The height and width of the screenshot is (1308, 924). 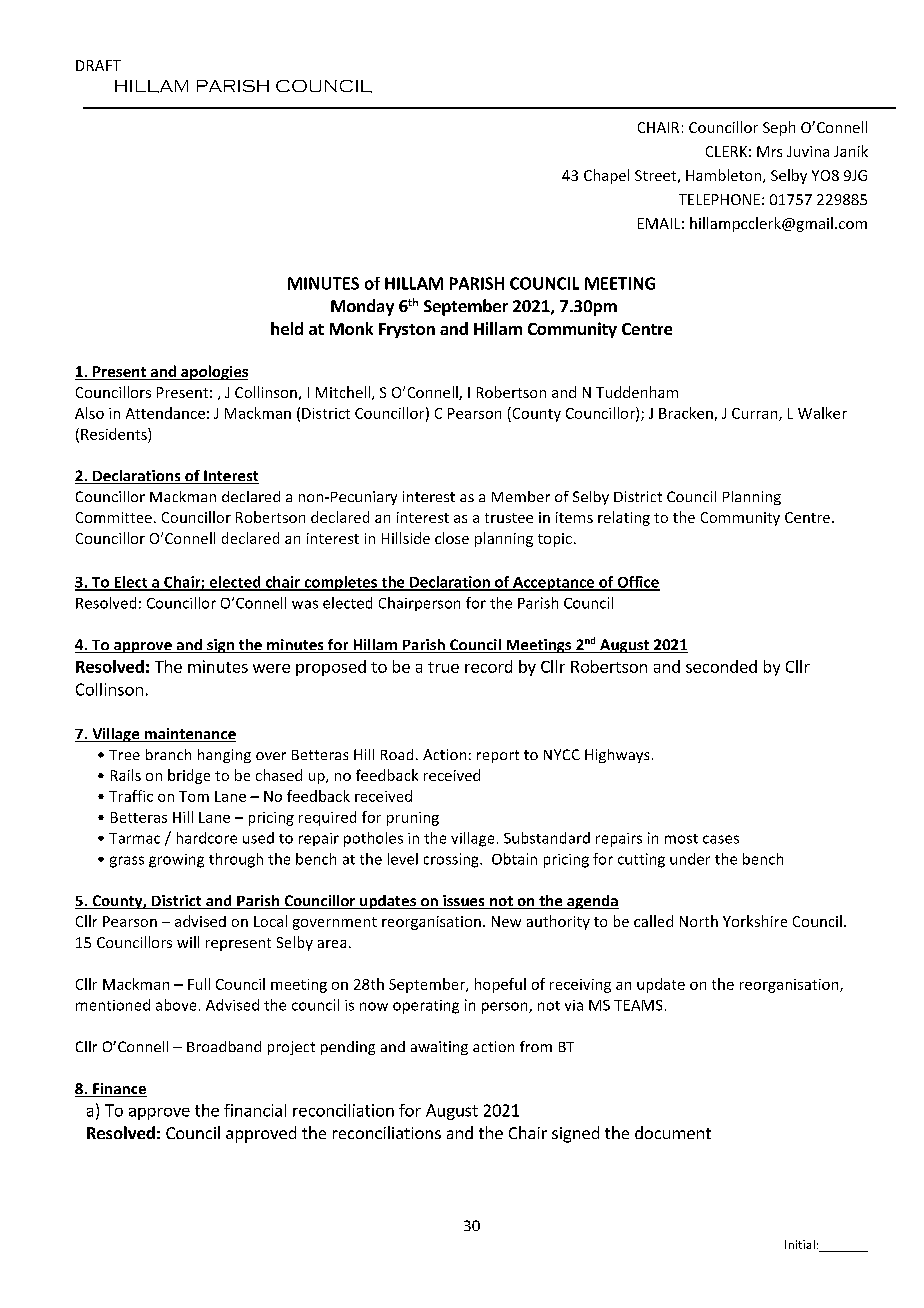 I want to click on Hambleton, so click(x=725, y=176).
